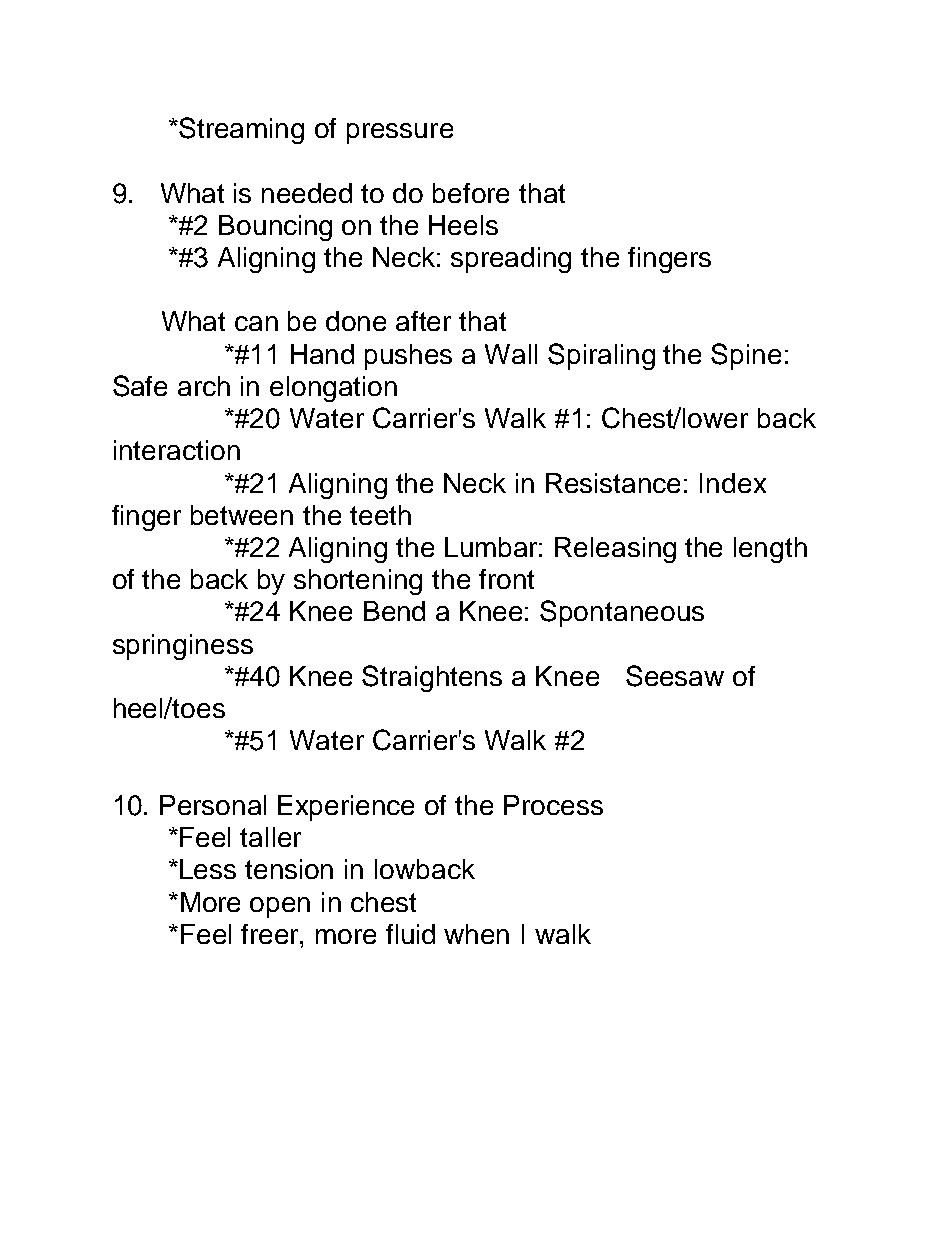  What do you see at coordinates (432, 678) in the document?
I see `Straightens` at bounding box center [432, 678].
